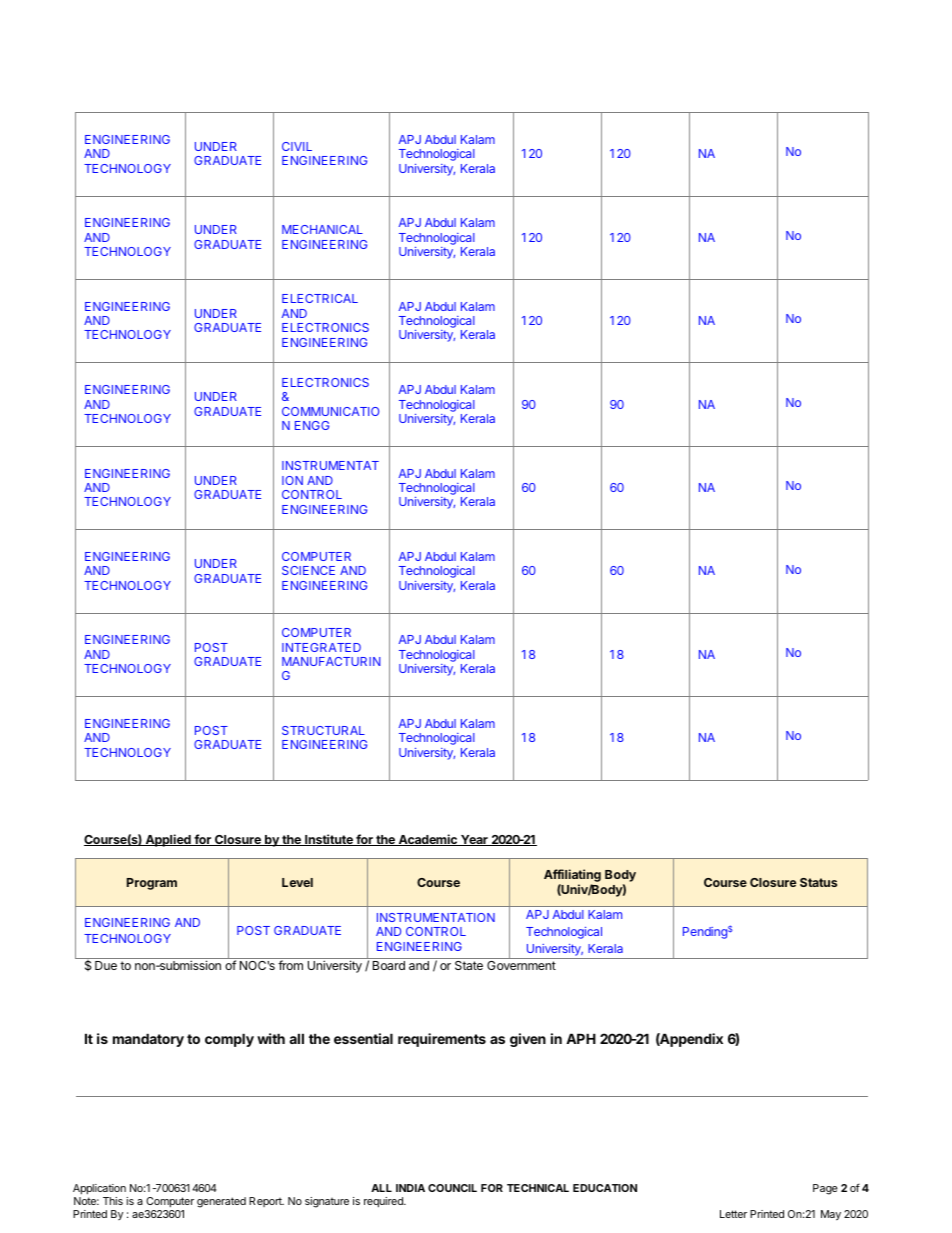  I want to click on Year, so click(474, 840).
